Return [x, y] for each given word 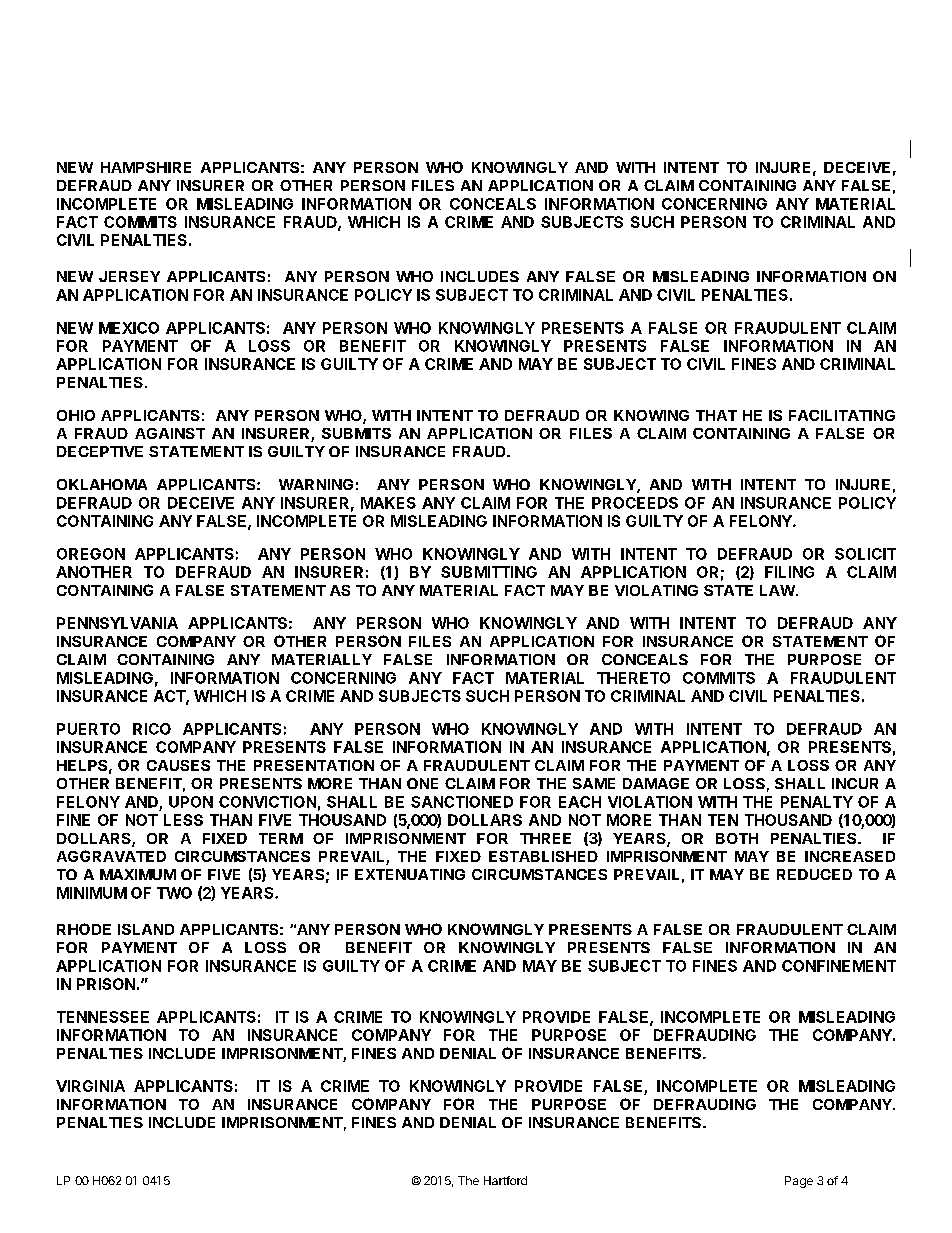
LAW [778, 590]
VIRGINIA [90, 1086]
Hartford [505, 1180]
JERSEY [129, 276]
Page [799, 1182]
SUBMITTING [489, 572]
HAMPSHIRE [146, 167]
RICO [152, 729]
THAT [716, 415]
